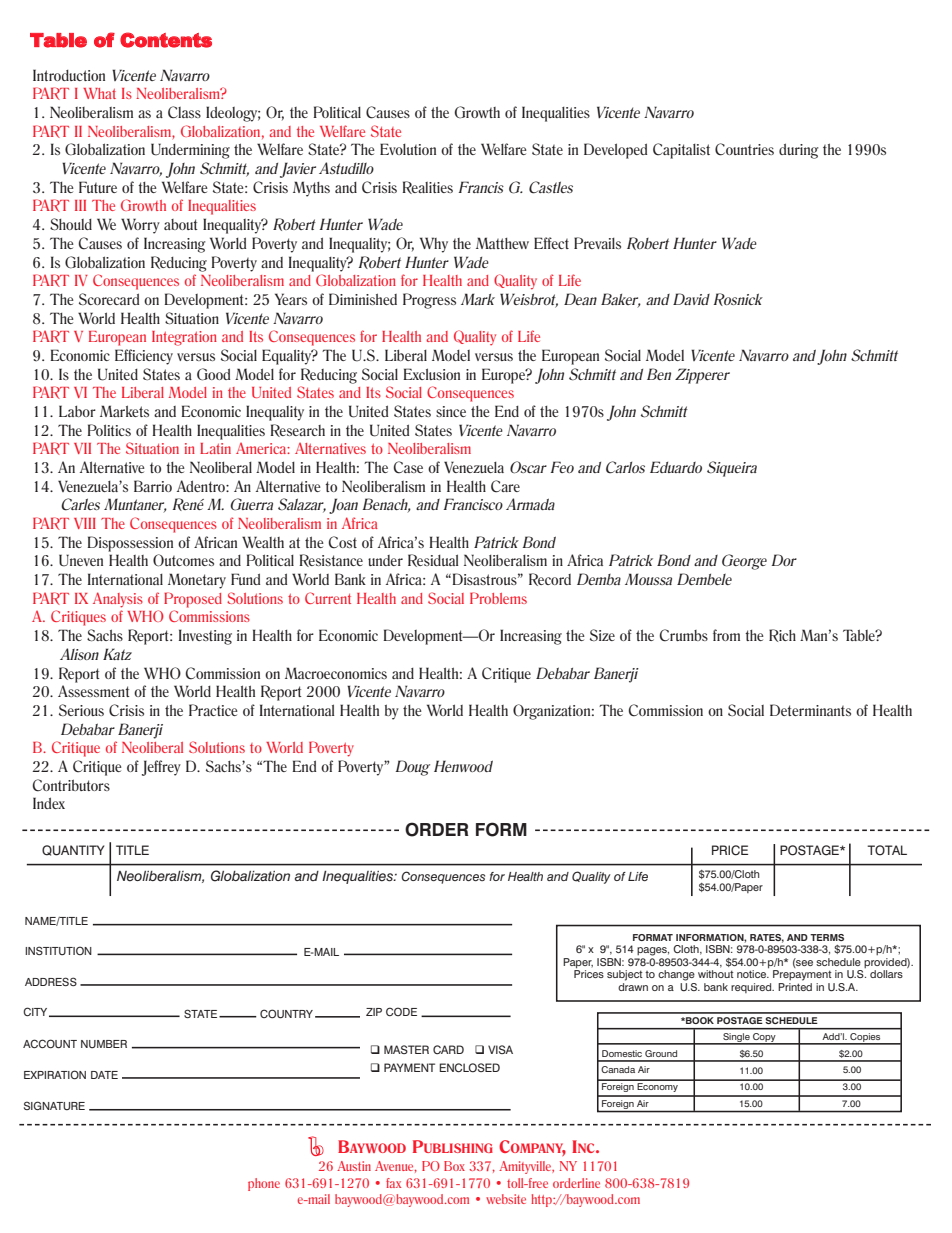 The width and height of the page is (952, 1233). What do you see at coordinates (782, 635) in the page?
I see `Rich` at bounding box center [782, 635].
